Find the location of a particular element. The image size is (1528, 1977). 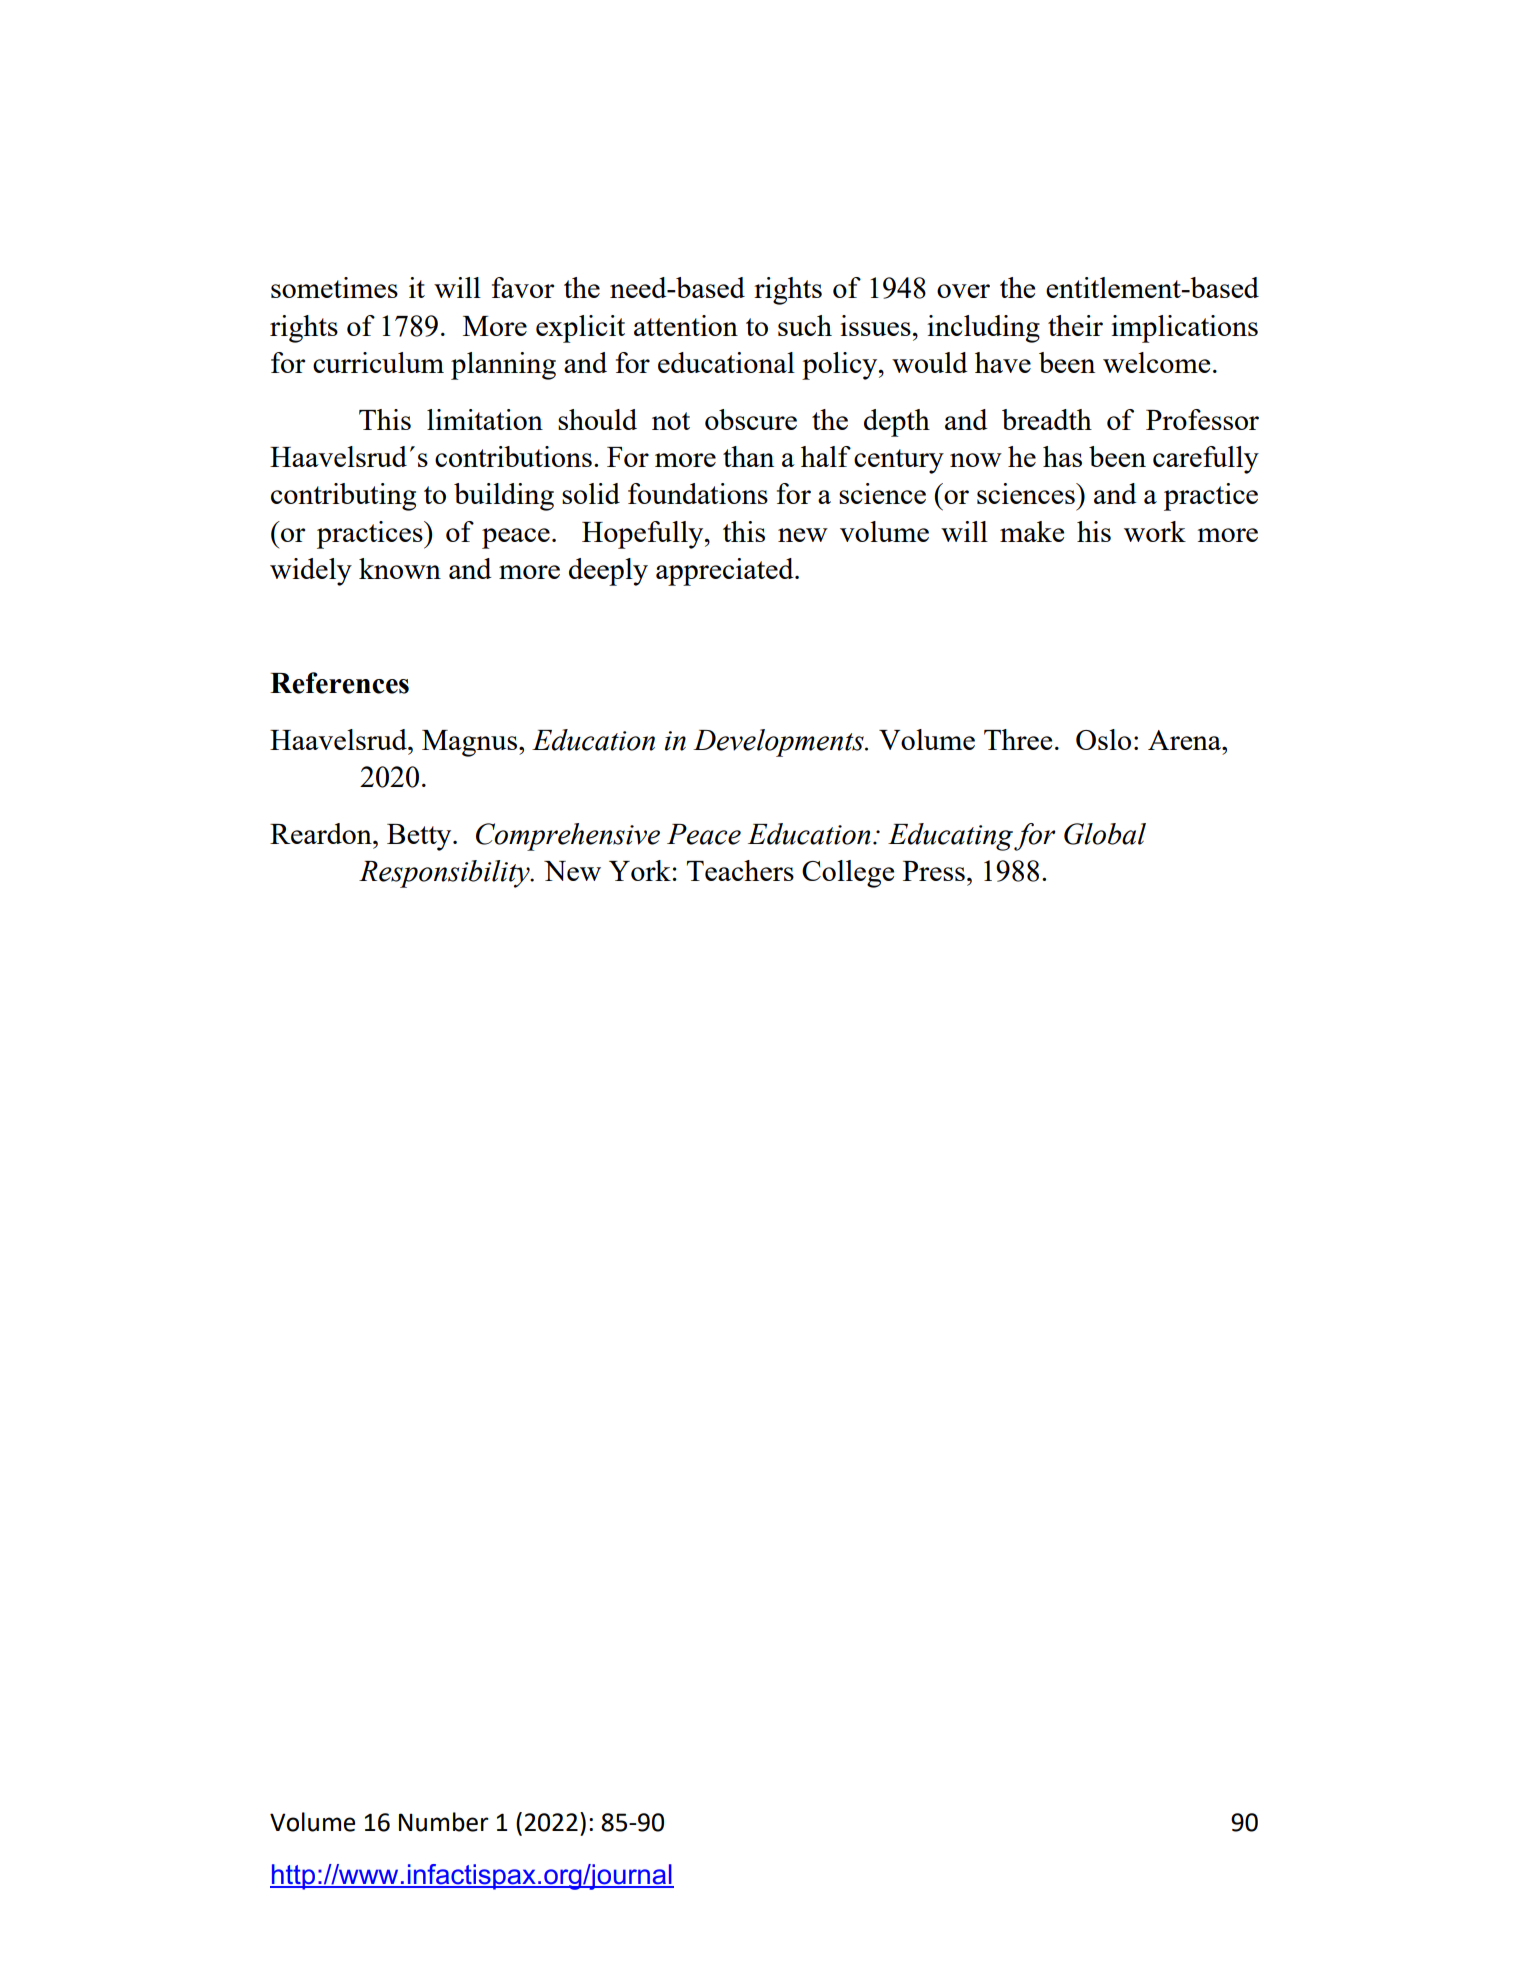

their is located at coordinates (1075, 325).
